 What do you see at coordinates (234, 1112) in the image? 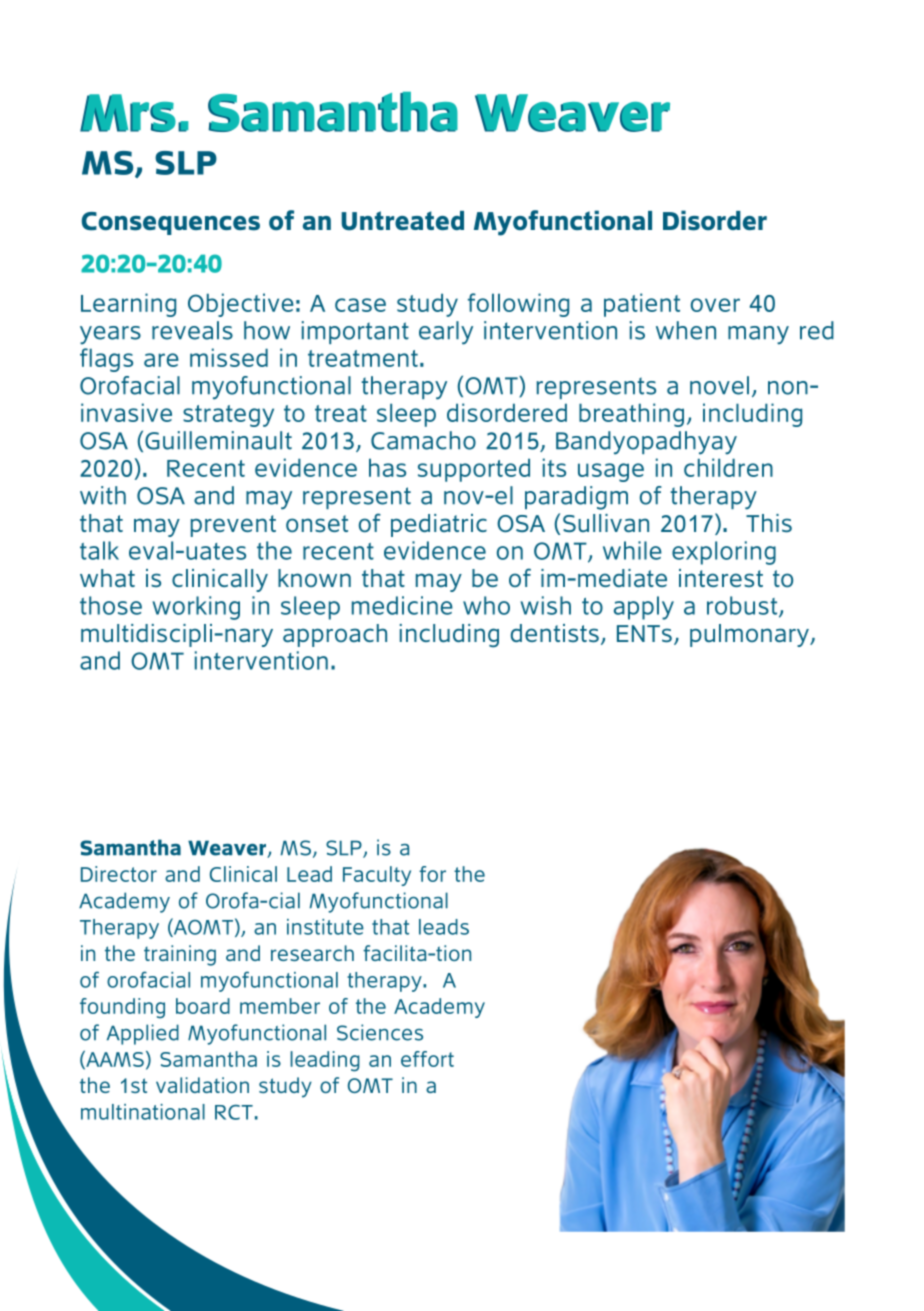
I see `RCT` at bounding box center [234, 1112].
